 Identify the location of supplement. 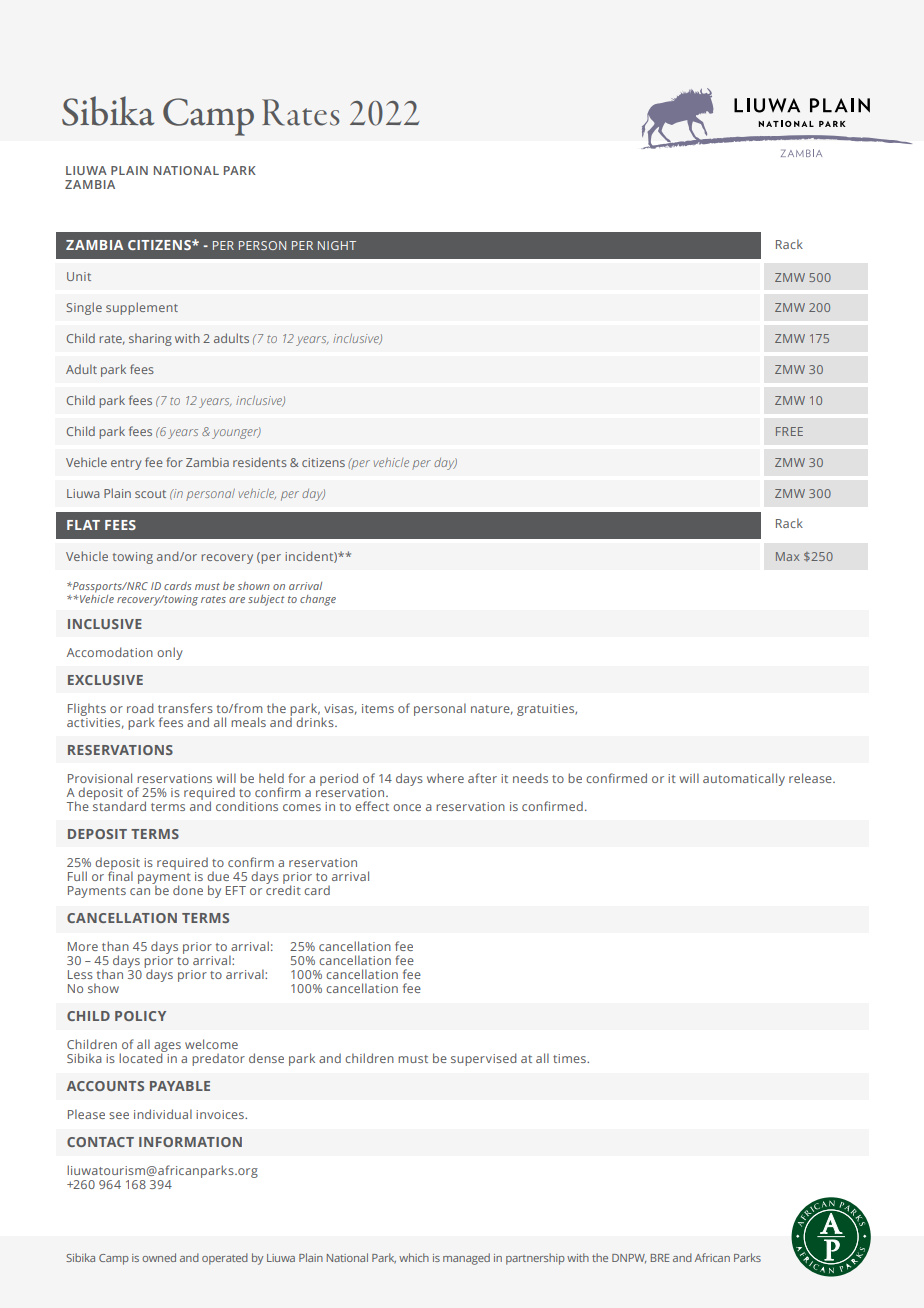
(142, 308).
